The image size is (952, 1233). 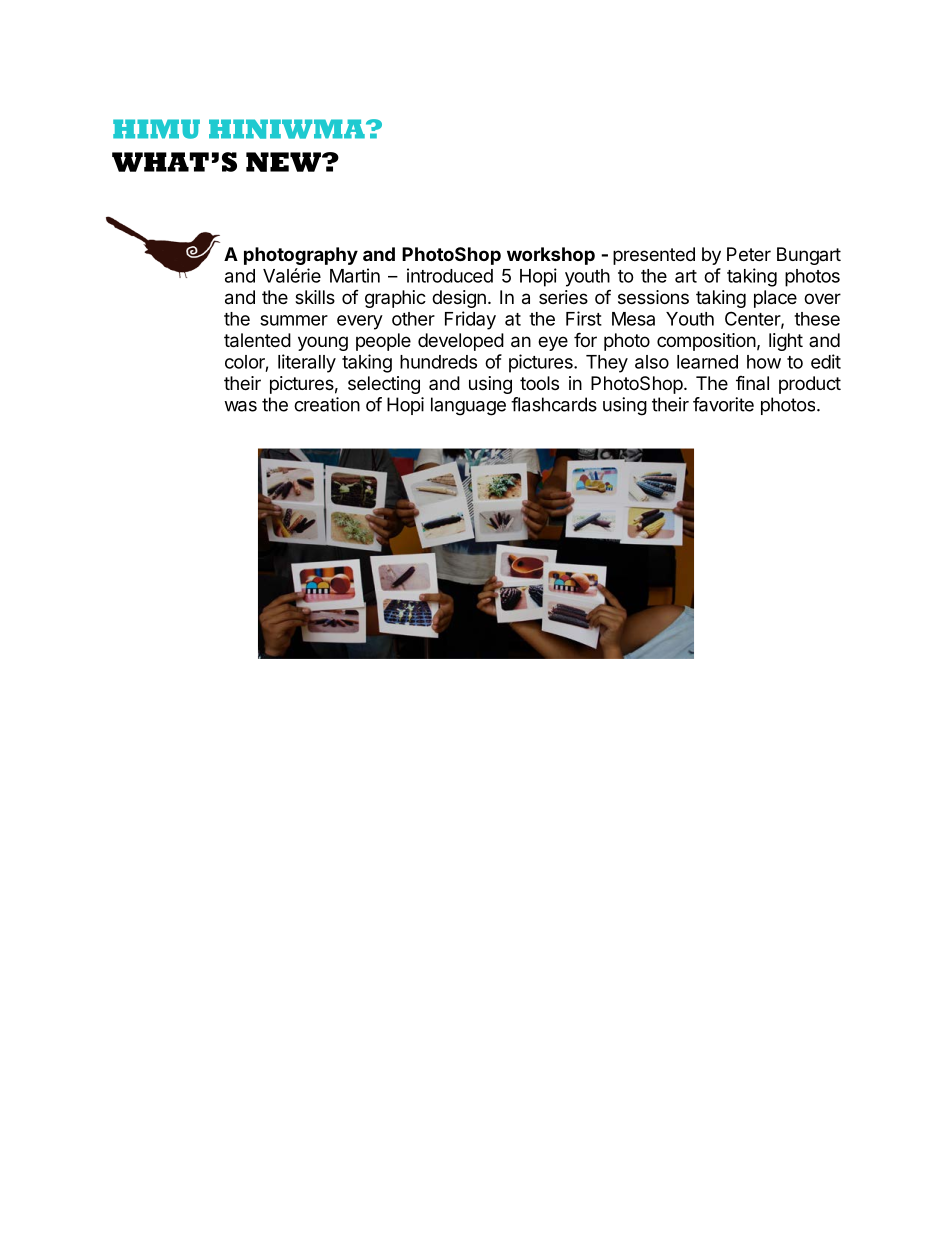 What do you see at coordinates (355, 275) in the page?
I see `Martin` at bounding box center [355, 275].
